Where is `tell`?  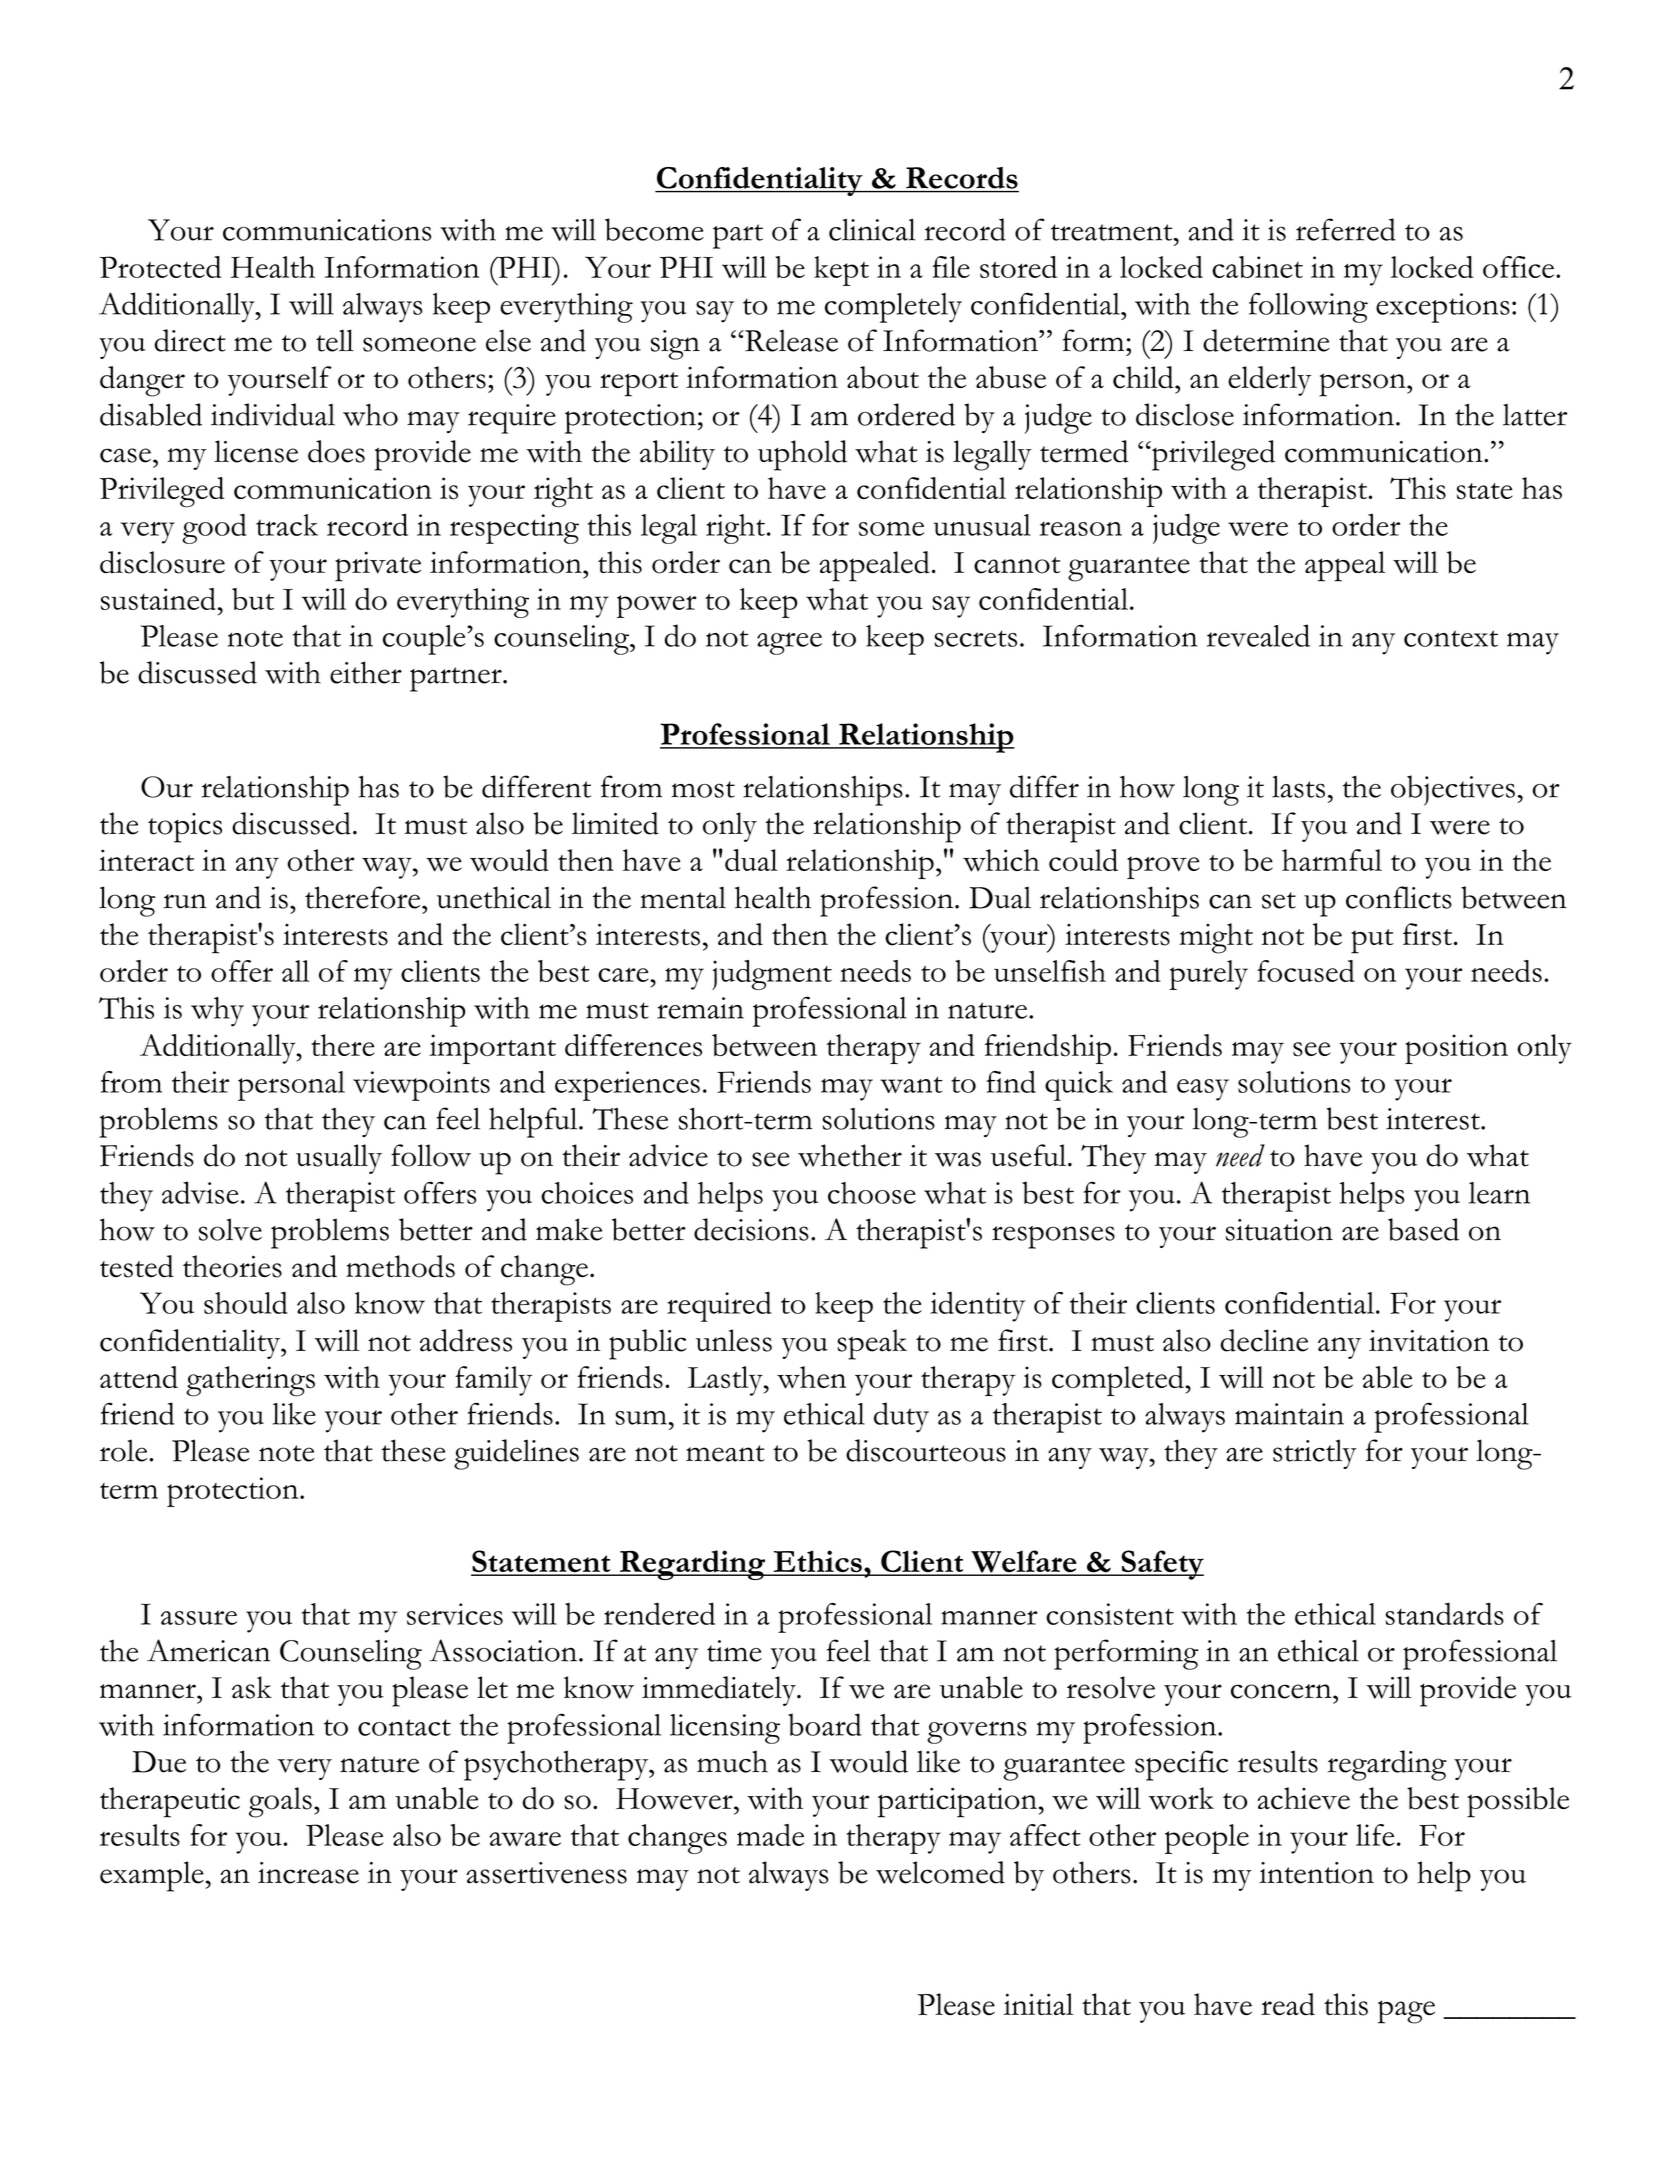
tell is located at coordinates (335, 340).
